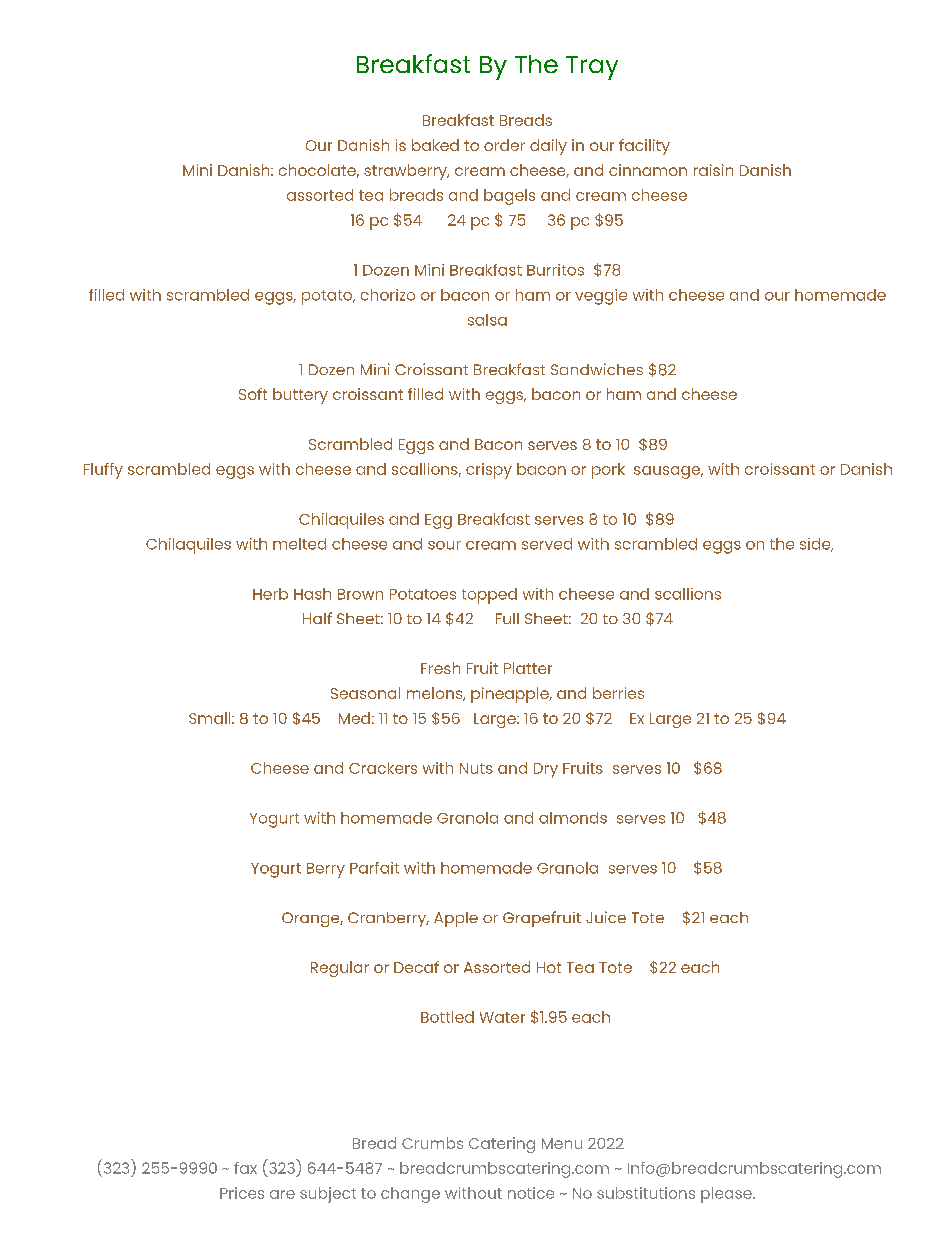 This page has height=1233, width=952. I want to click on Parfait, so click(374, 868).
